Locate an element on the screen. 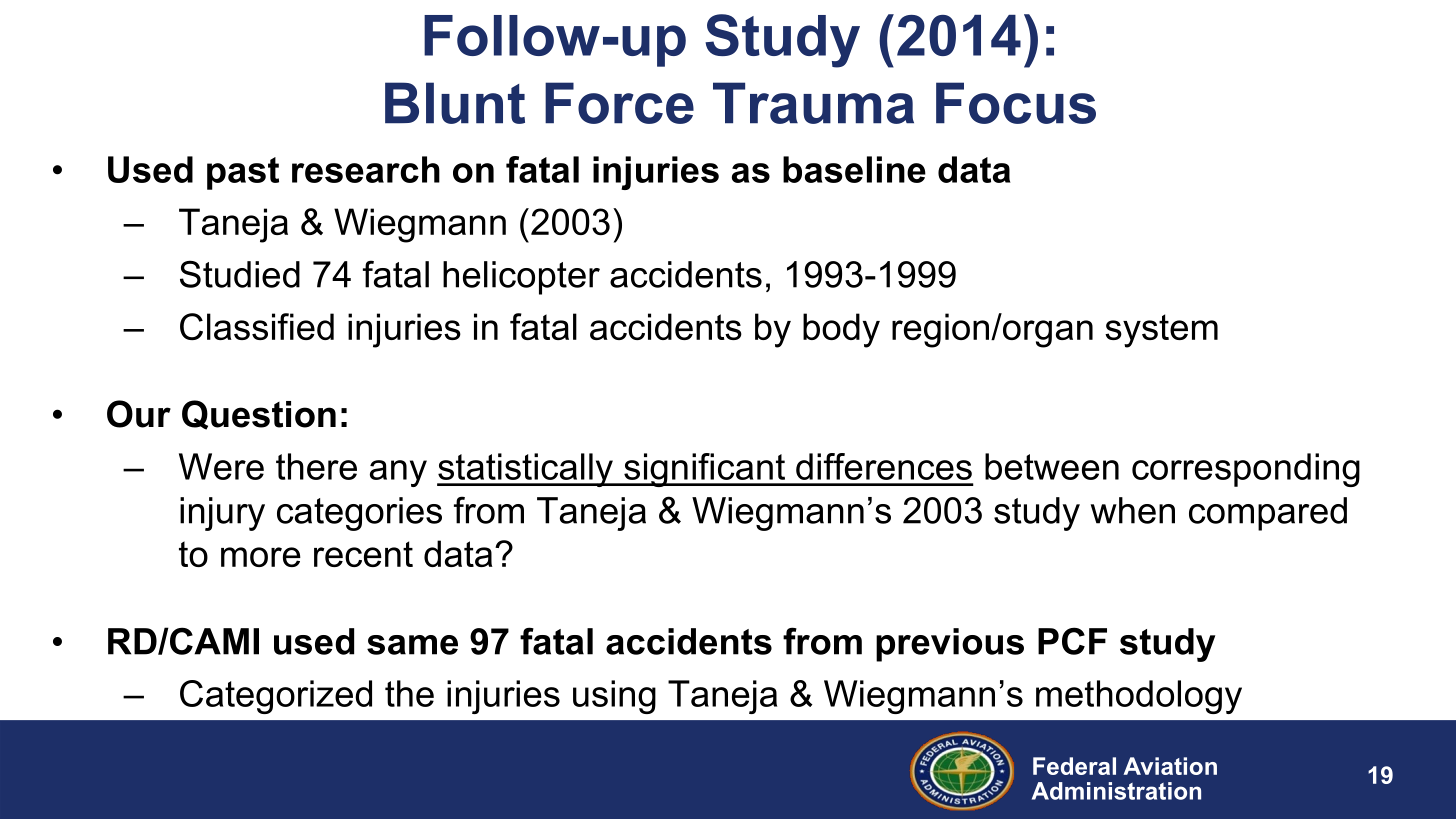 This screenshot has width=1456, height=819. using is located at coordinates (614, 697).
